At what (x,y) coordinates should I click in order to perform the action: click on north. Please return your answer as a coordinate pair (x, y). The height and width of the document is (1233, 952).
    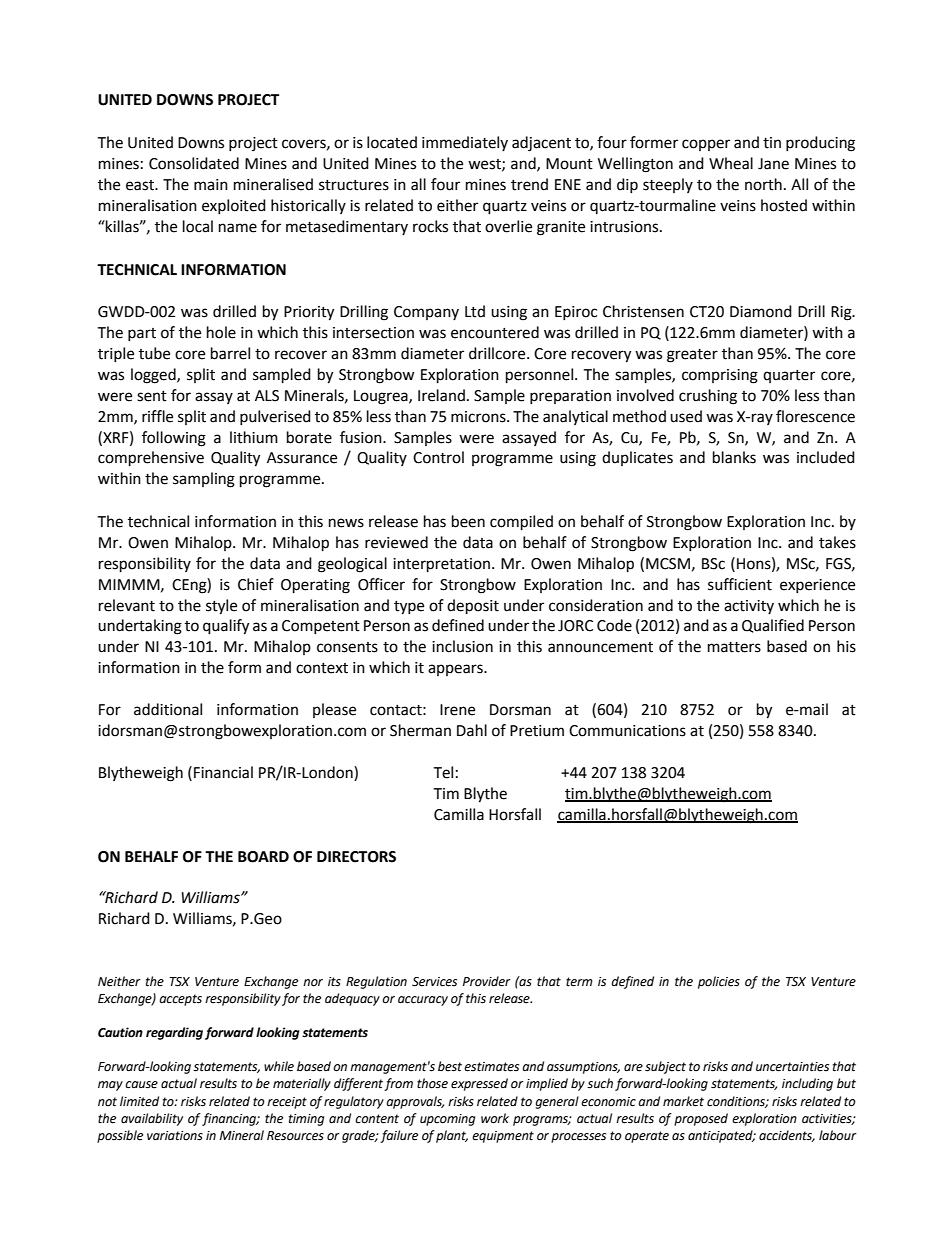
    Looking at the image, I should click on (763, 184).
